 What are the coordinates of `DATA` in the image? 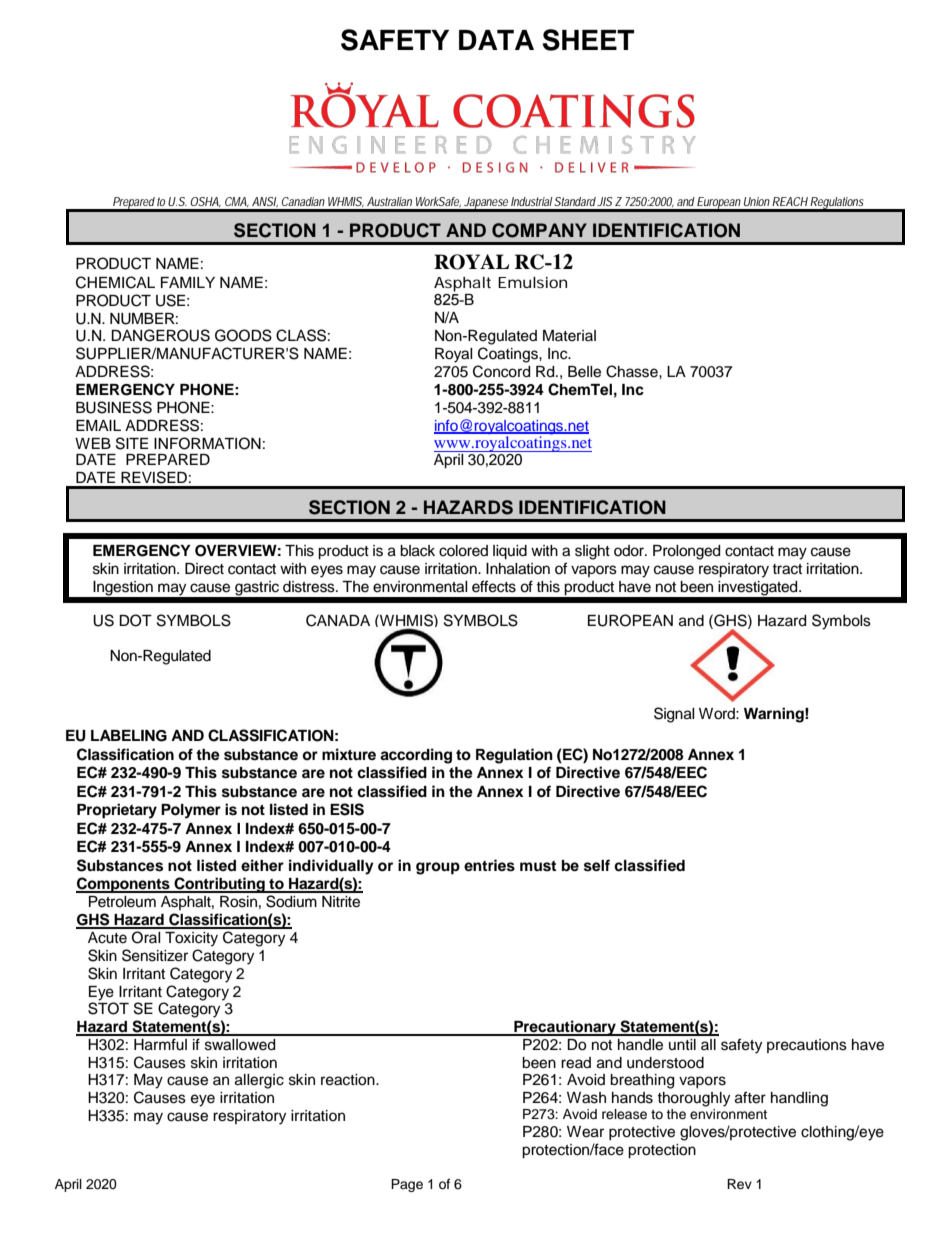 It's located at (496, 40).
